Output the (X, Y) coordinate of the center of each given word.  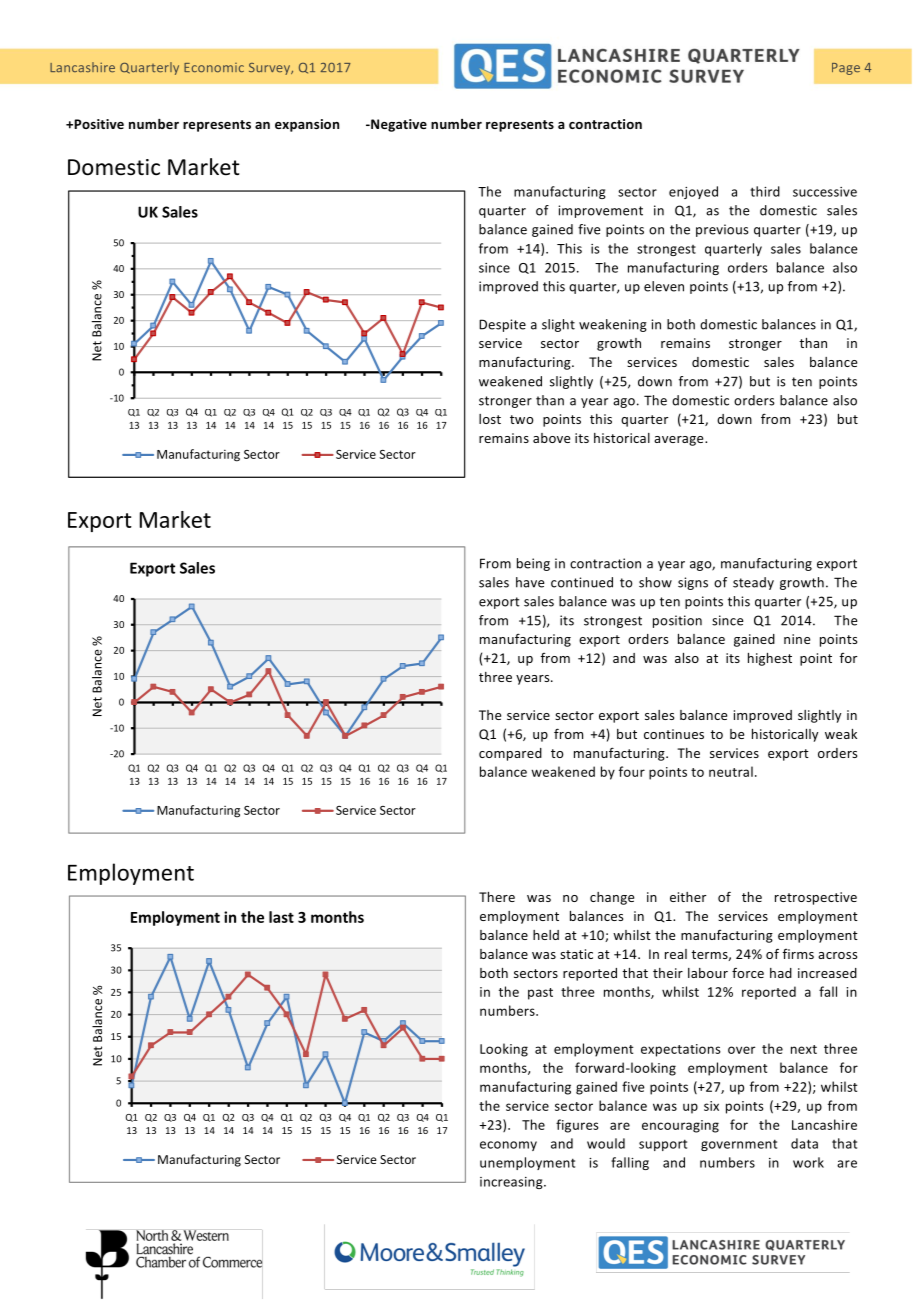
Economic (214, 68)
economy (508, 1146)
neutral (731, 771)
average (680, 441)
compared (510, 754)
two (522, 419)
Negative (398, 125)
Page (846, 69)
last (281, 917)
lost (490, 419)
